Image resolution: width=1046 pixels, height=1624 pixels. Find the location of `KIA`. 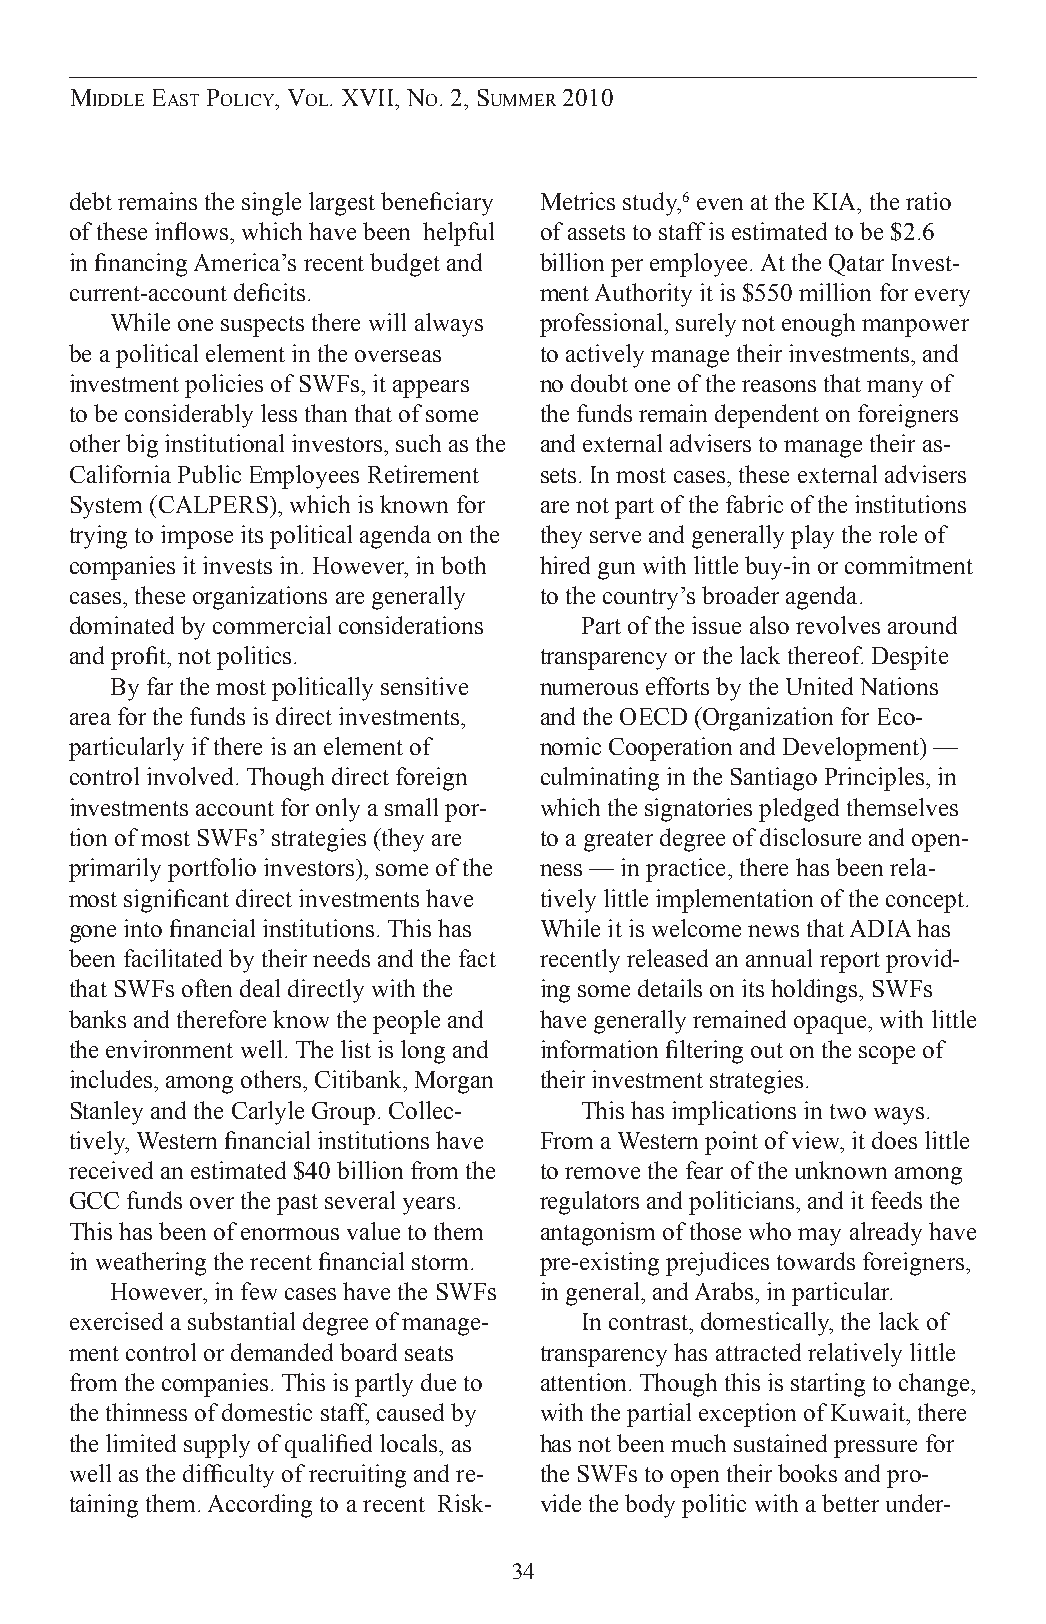

KIA is located at coordinates (836, 201).
